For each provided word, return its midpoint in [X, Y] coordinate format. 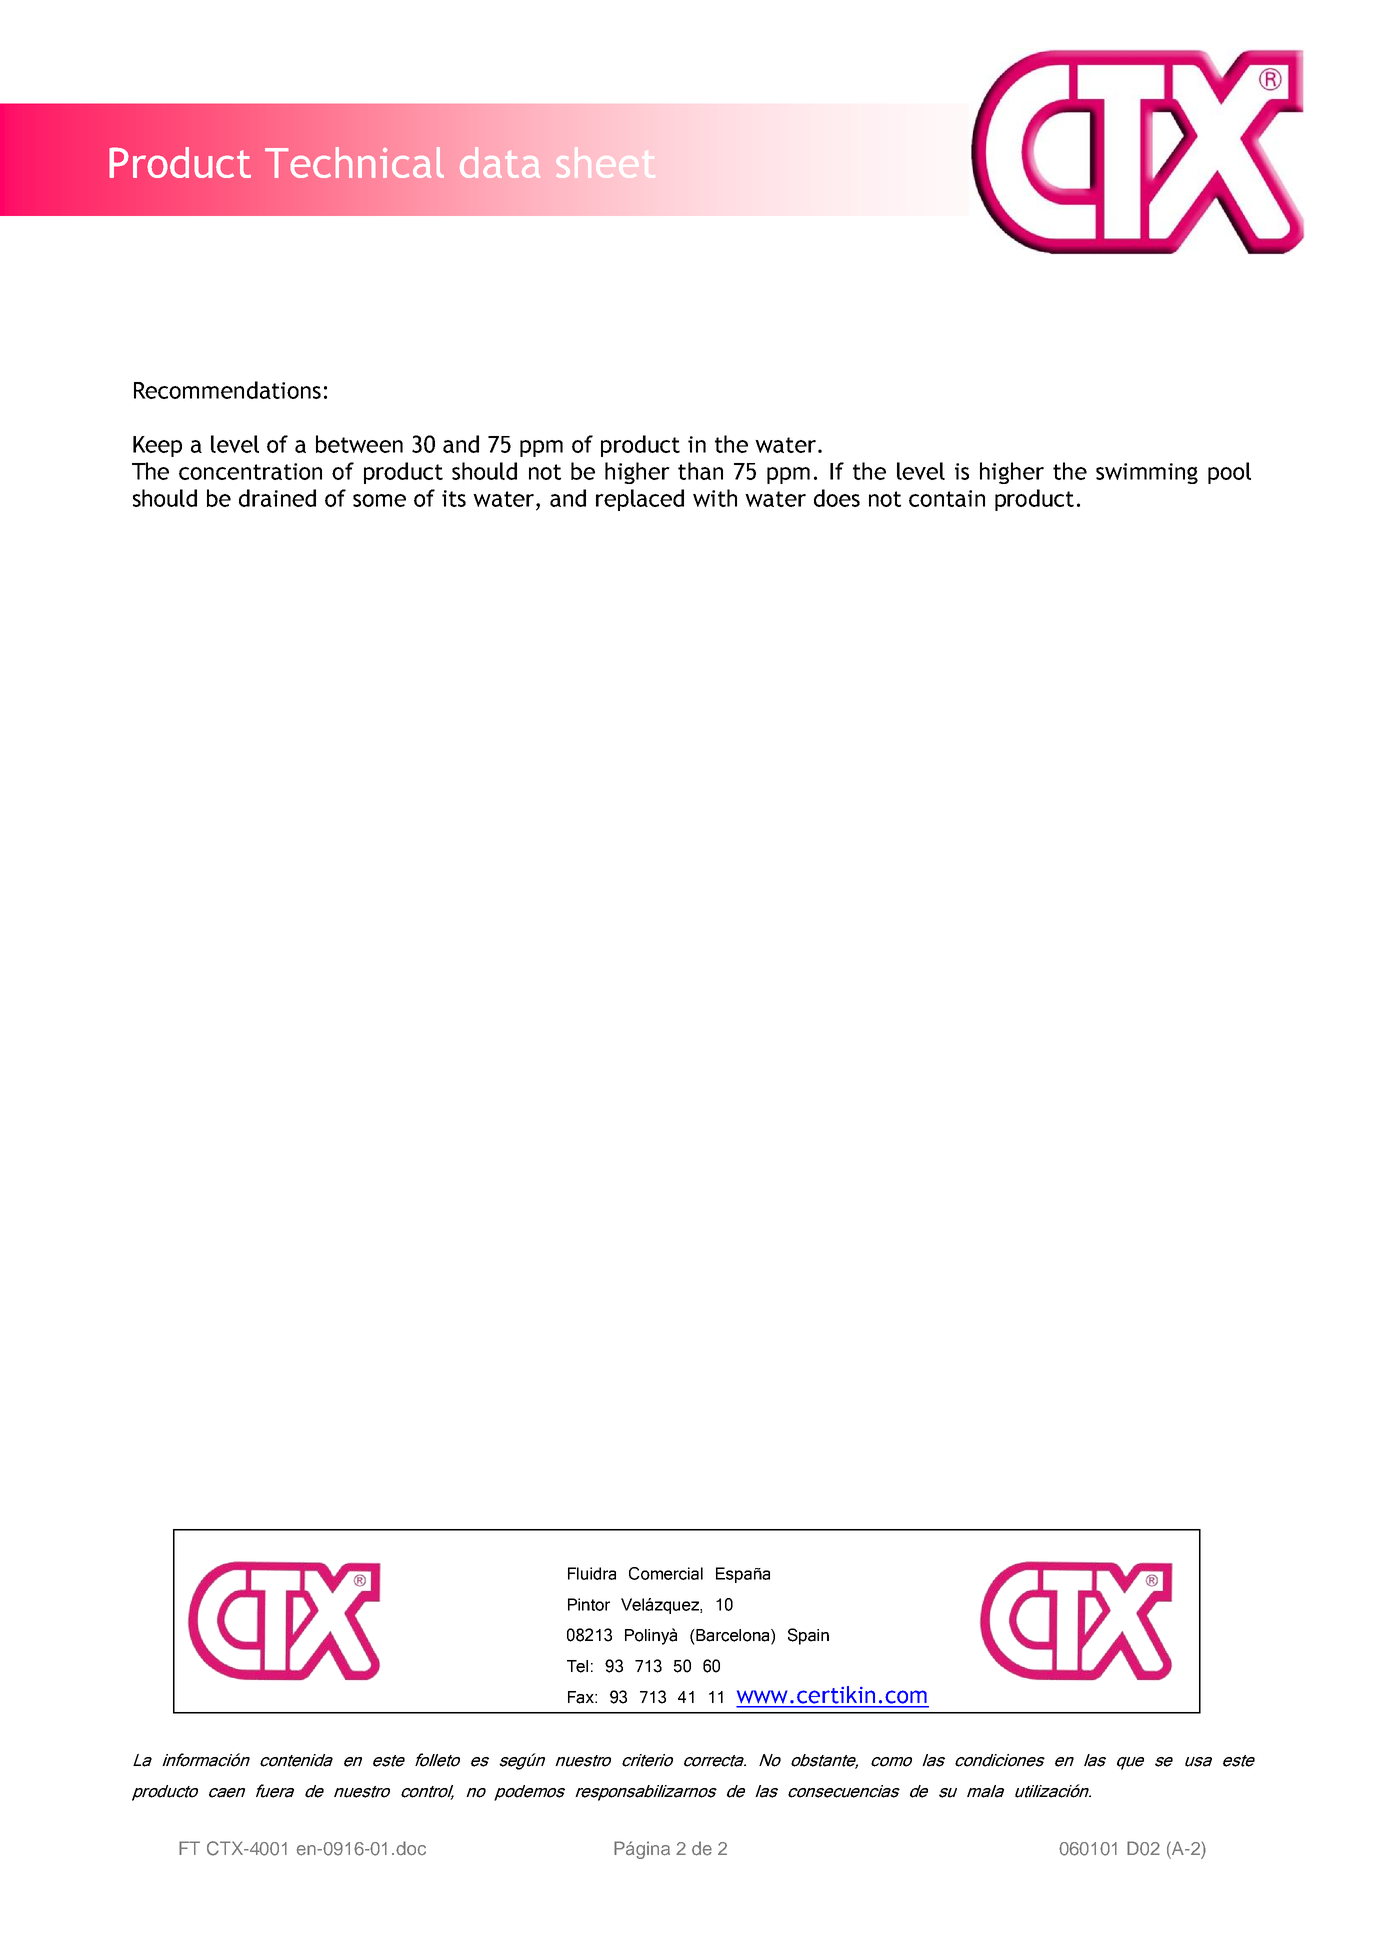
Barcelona [733, 1636]
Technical [354, 162]
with [715, 498]
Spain [808, 1636]
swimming [1147, 473]
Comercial [666, 1573]
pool [1229, 473]
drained [277, 498]
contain [947, 498]
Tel [577, 1666]
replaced [640, 500]
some [379, 500]
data [500, 162]
